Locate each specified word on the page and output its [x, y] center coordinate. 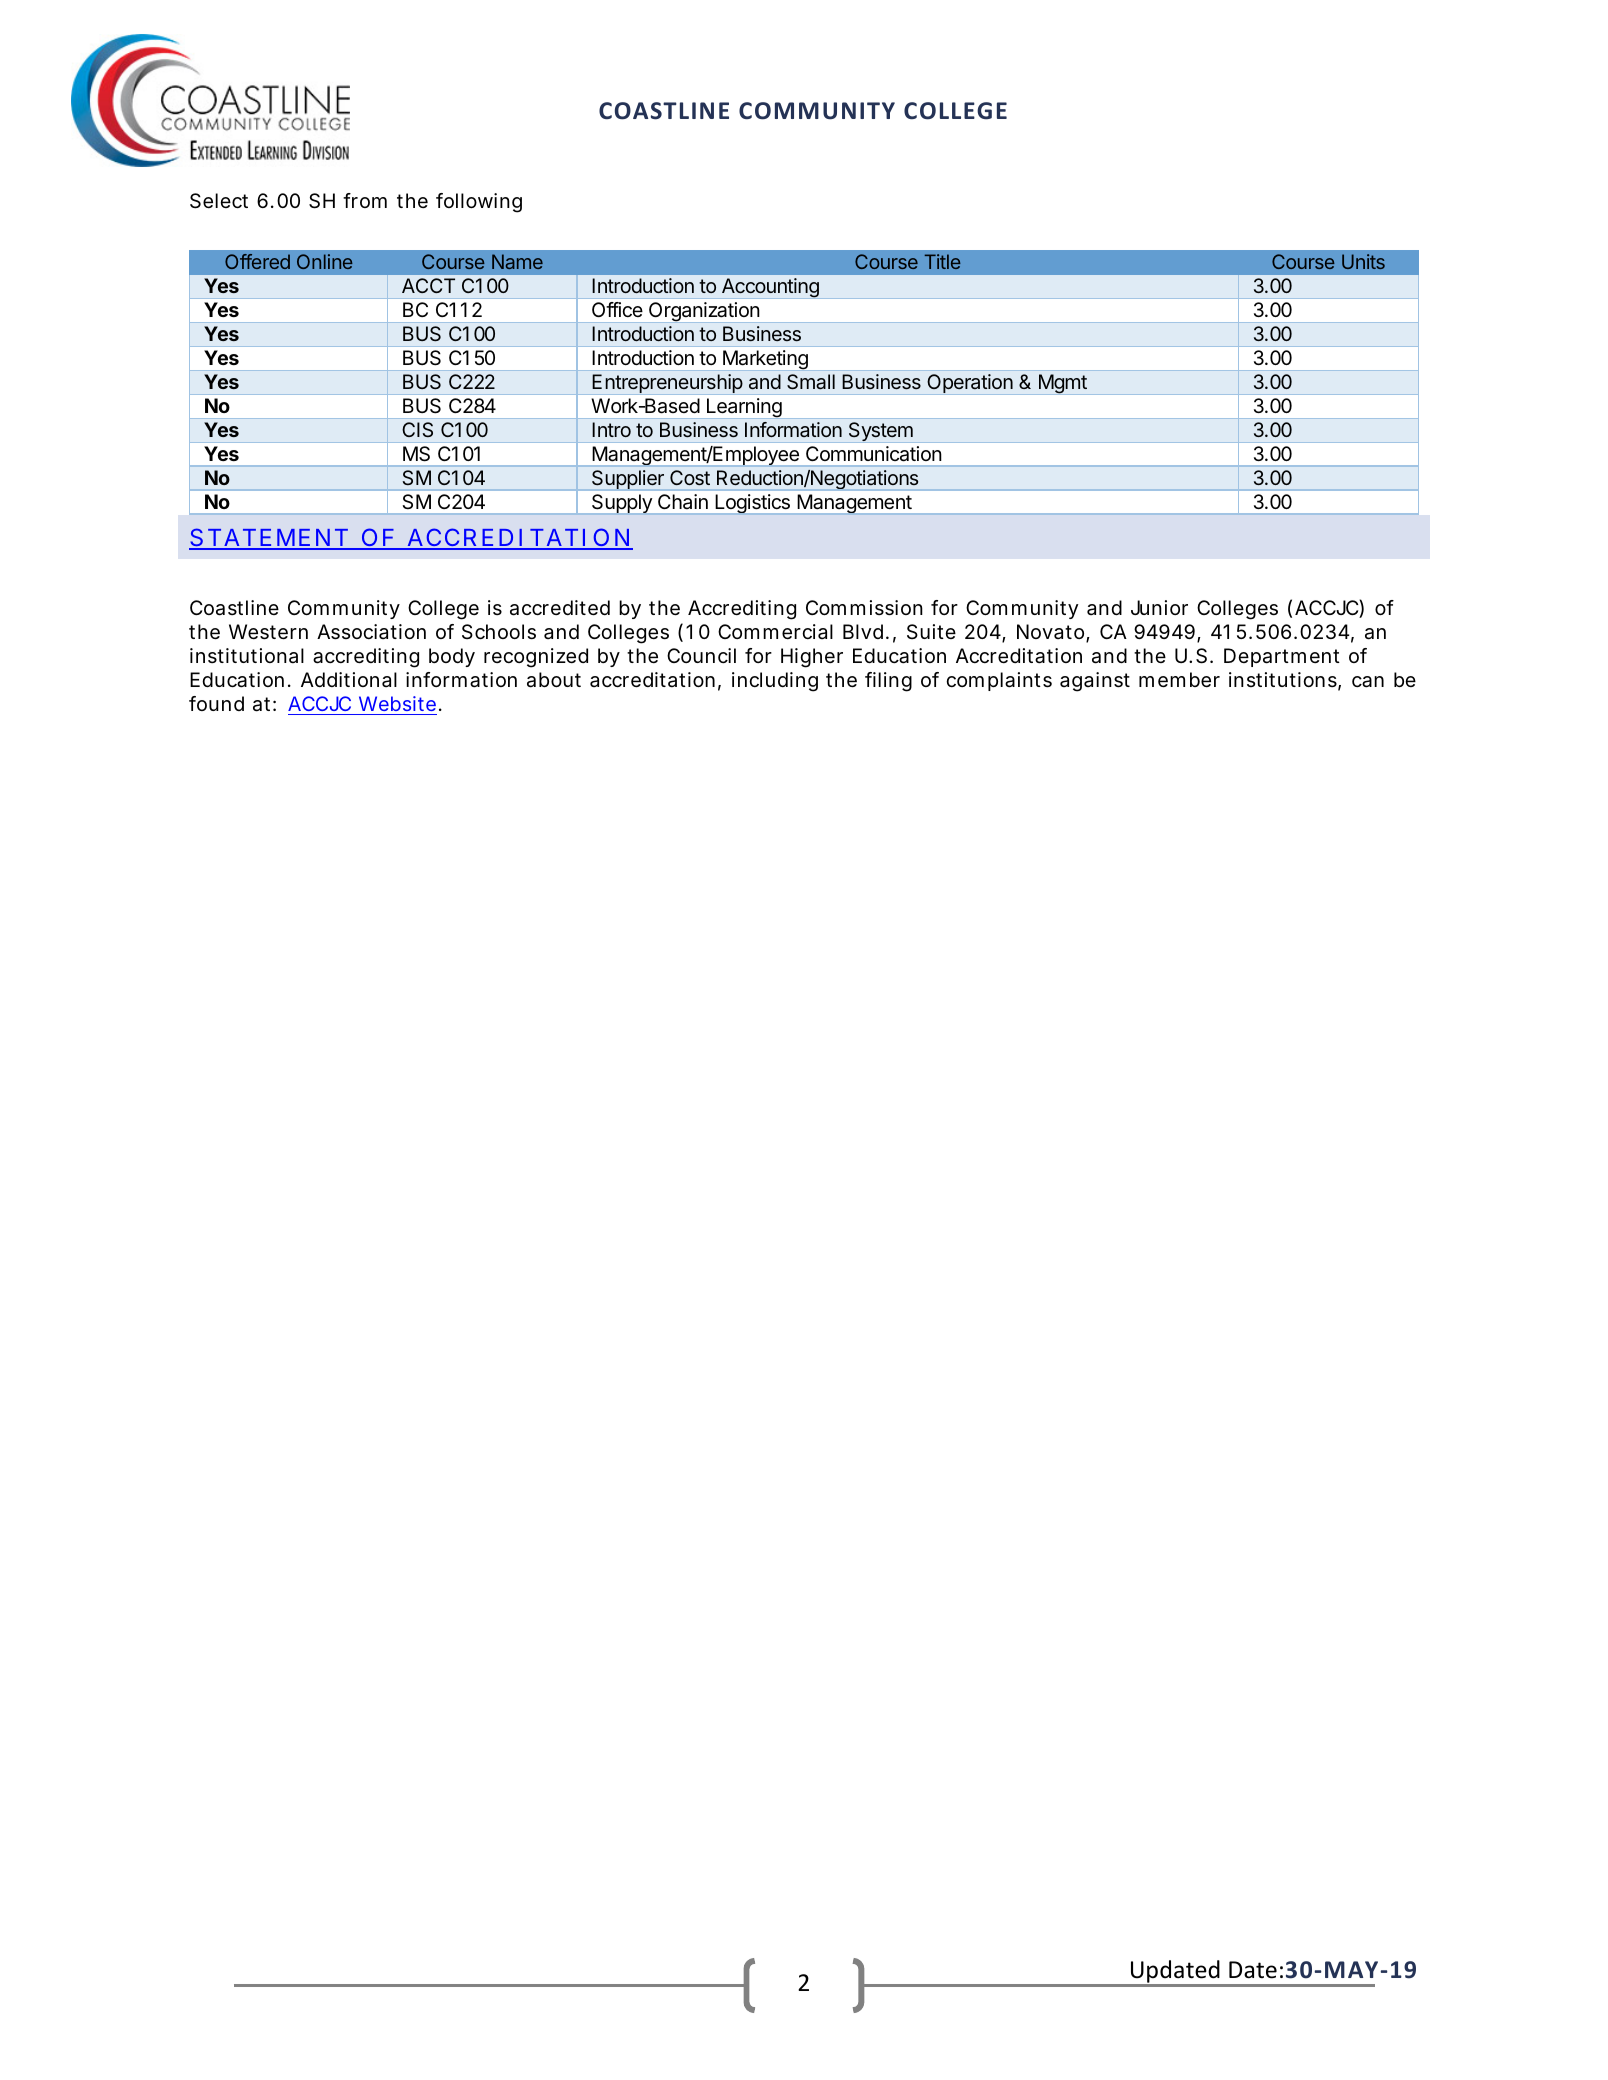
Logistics [753, 503]
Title [943, 261]
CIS [417, 429]
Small [811, 382]
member [1179, 680]
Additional [349, 680]
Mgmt [1062, 384]
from [365, 200]
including [775, 682]
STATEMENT [269, 538]
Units [1363, 261]
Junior [1159, 607]
